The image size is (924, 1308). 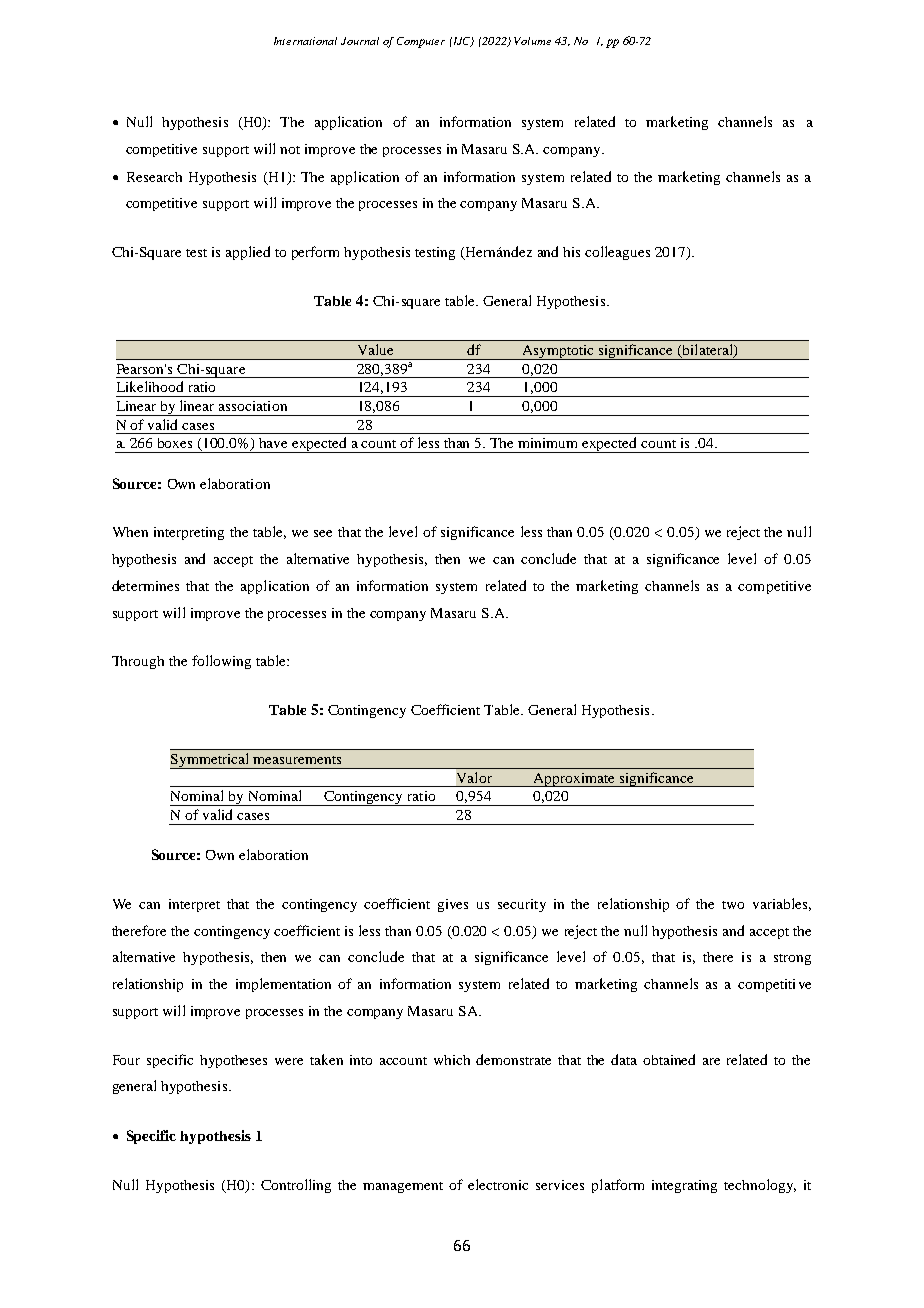 I want to click on Approximate, so click(x=574, y=780).
